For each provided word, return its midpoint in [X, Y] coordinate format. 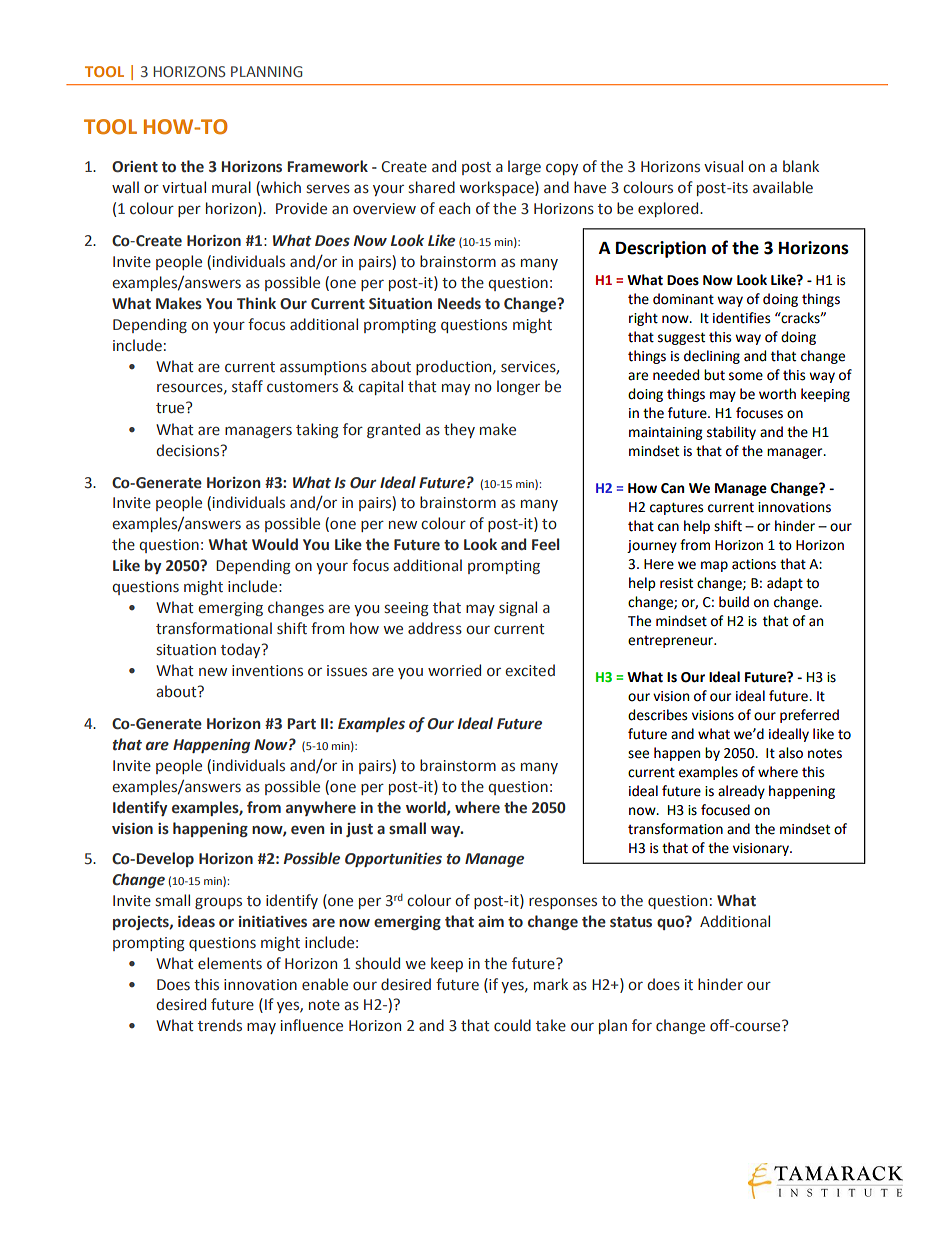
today [242, 650]
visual [723, 166]
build [734, 602]
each [454, 208]
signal [518, 608]
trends [220, 1025]
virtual [184, 187]
